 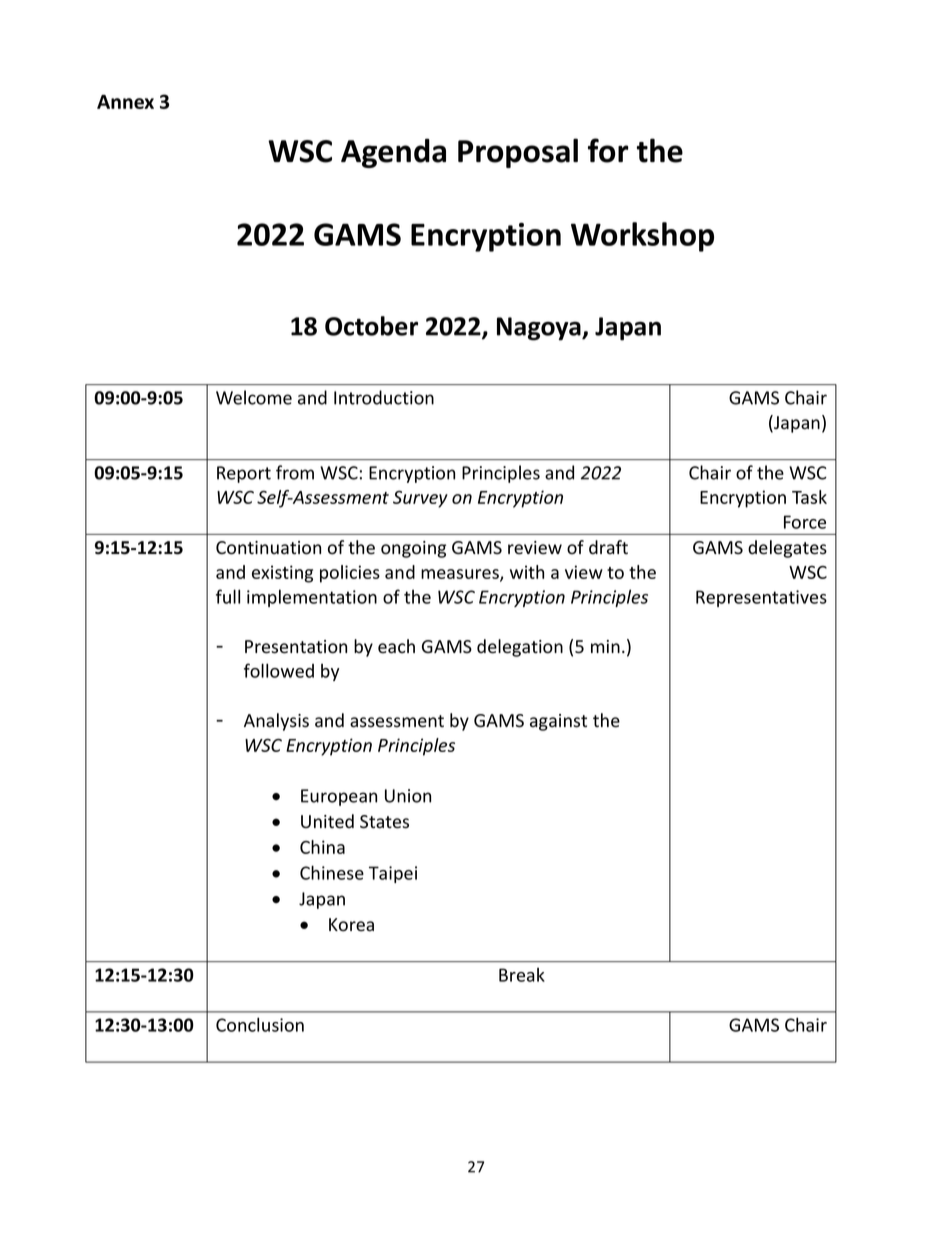 What do you see at coordinates (125, 102) in the screenshot?
I see `Annex` at bounding box center [125, 102].
